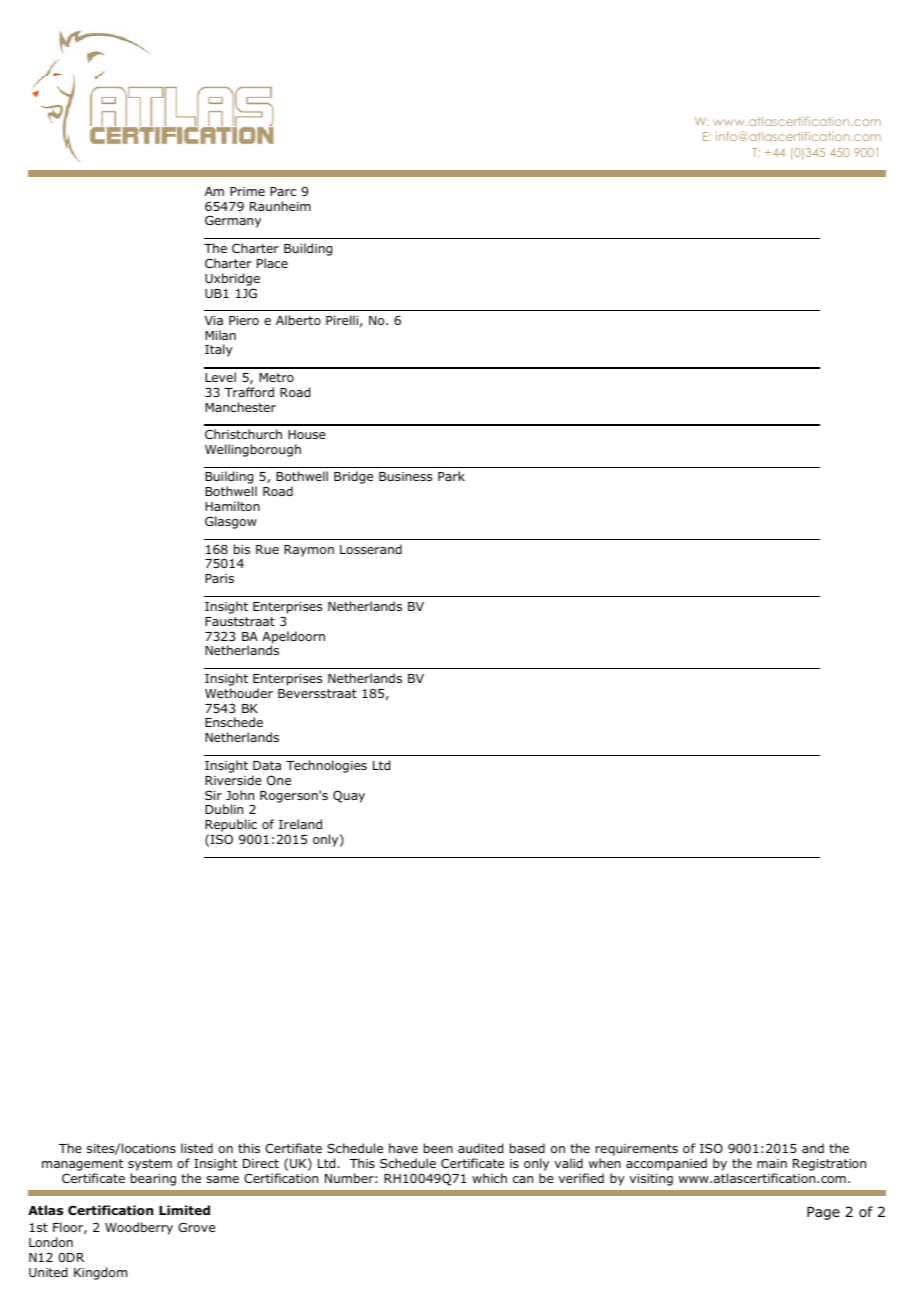 The height and width of the document is (1308, 924). I want to click on Park, so click(451, 476).
